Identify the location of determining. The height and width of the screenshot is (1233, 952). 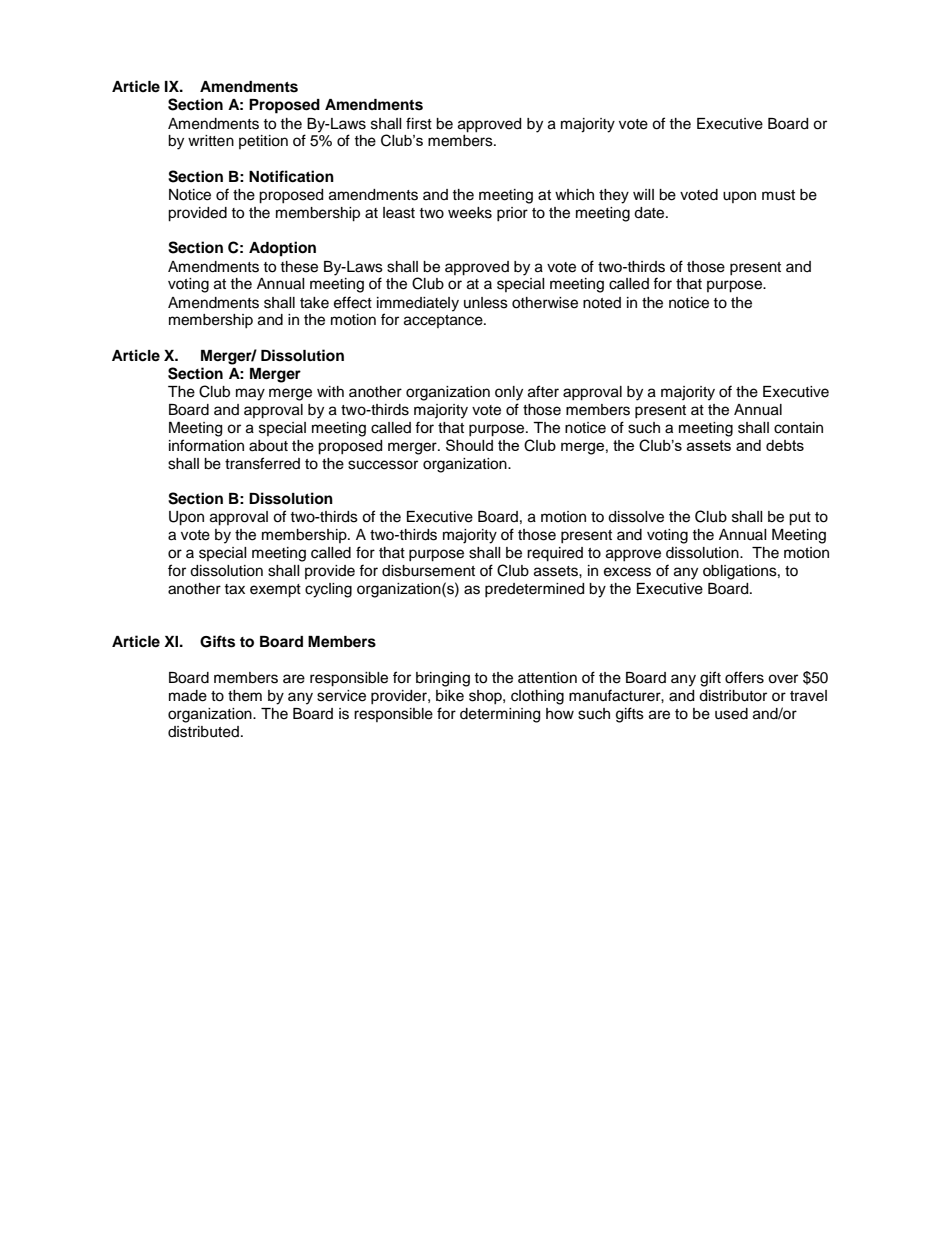
(500, 715).
